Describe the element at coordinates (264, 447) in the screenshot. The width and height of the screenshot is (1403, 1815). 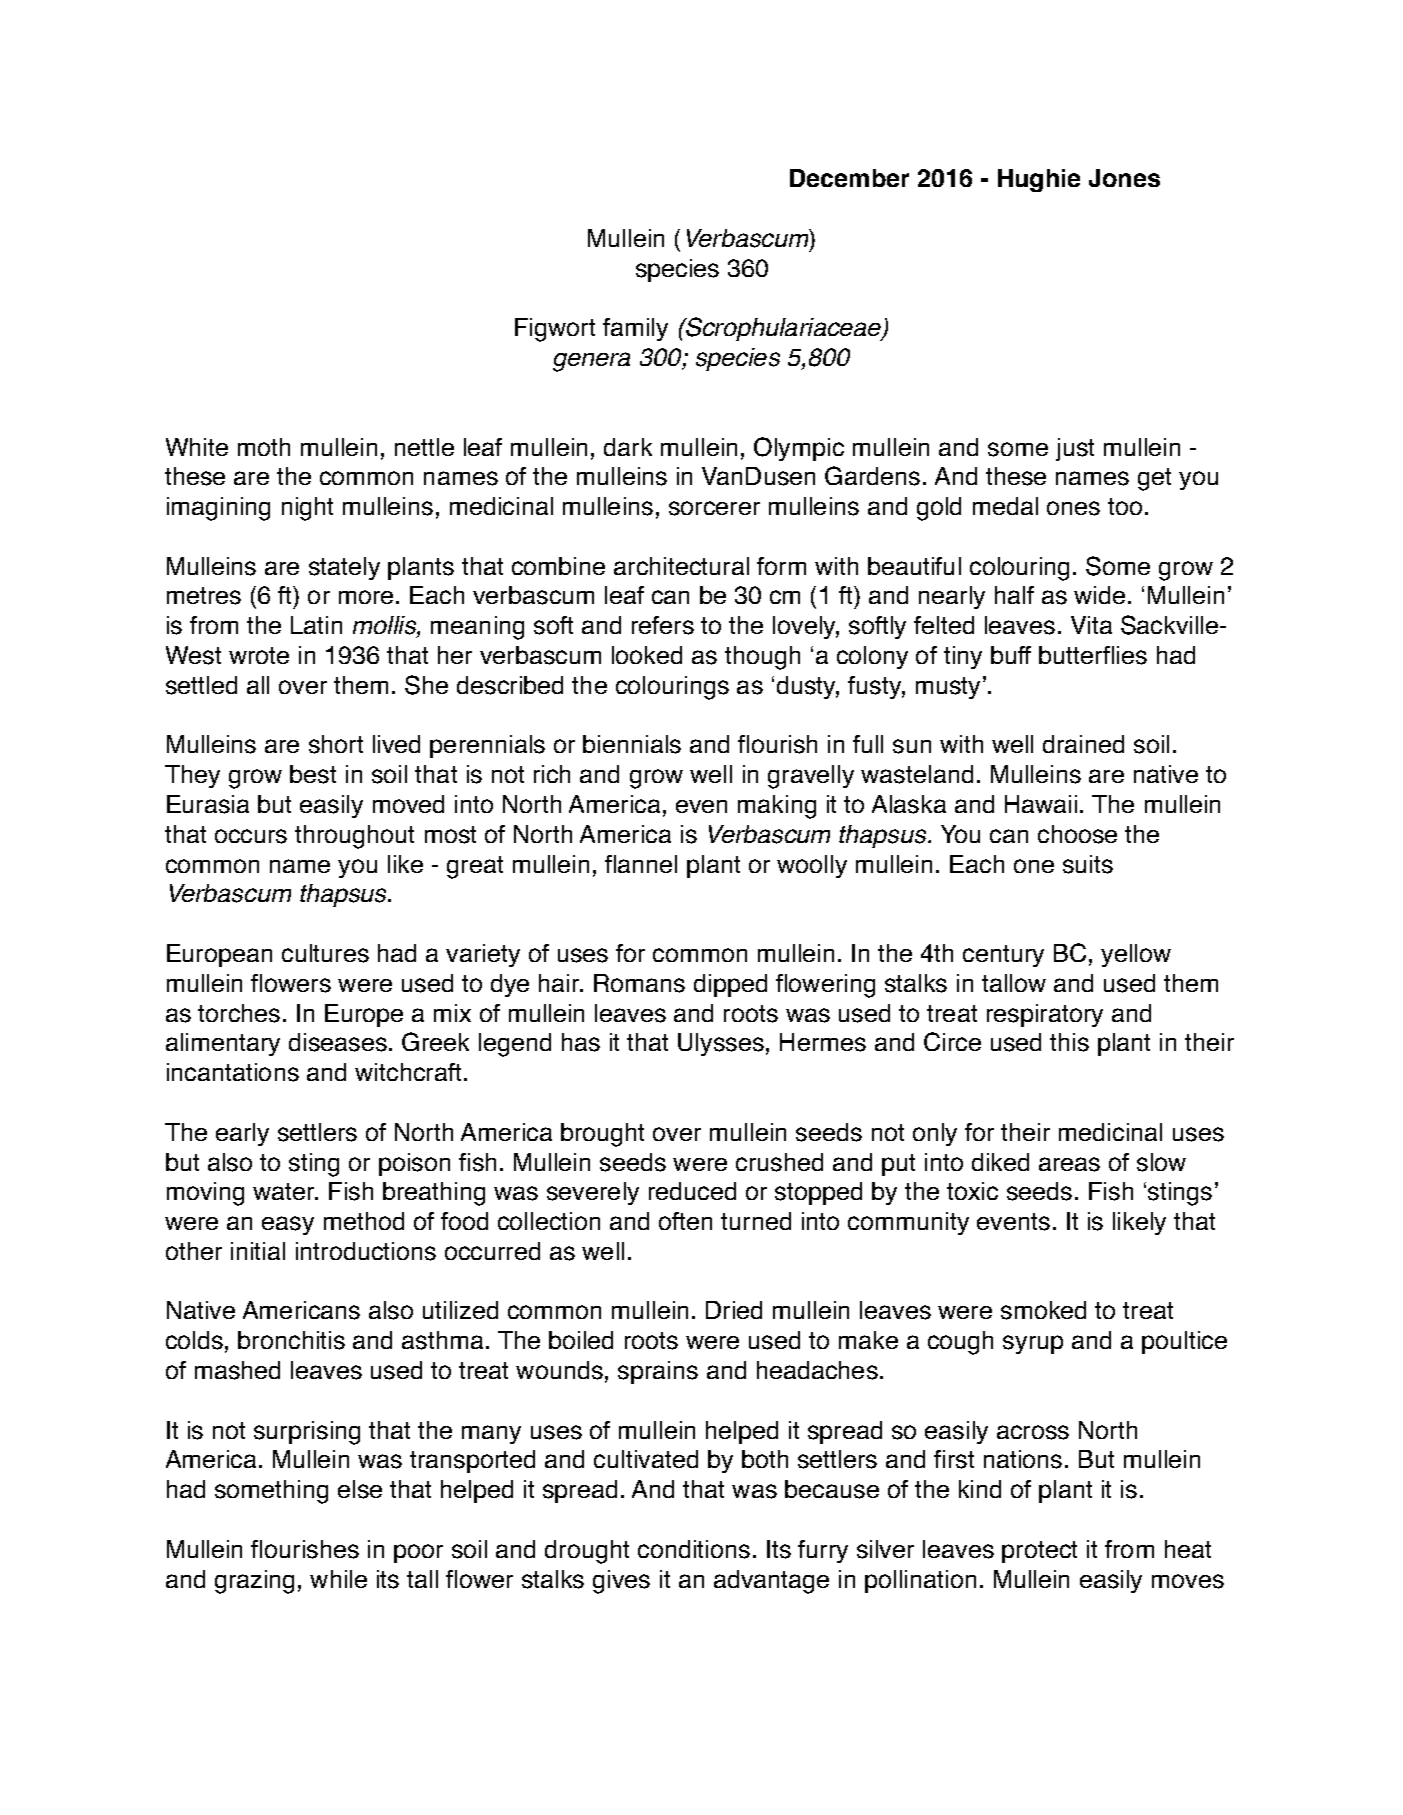
I see `moth` at that location.
